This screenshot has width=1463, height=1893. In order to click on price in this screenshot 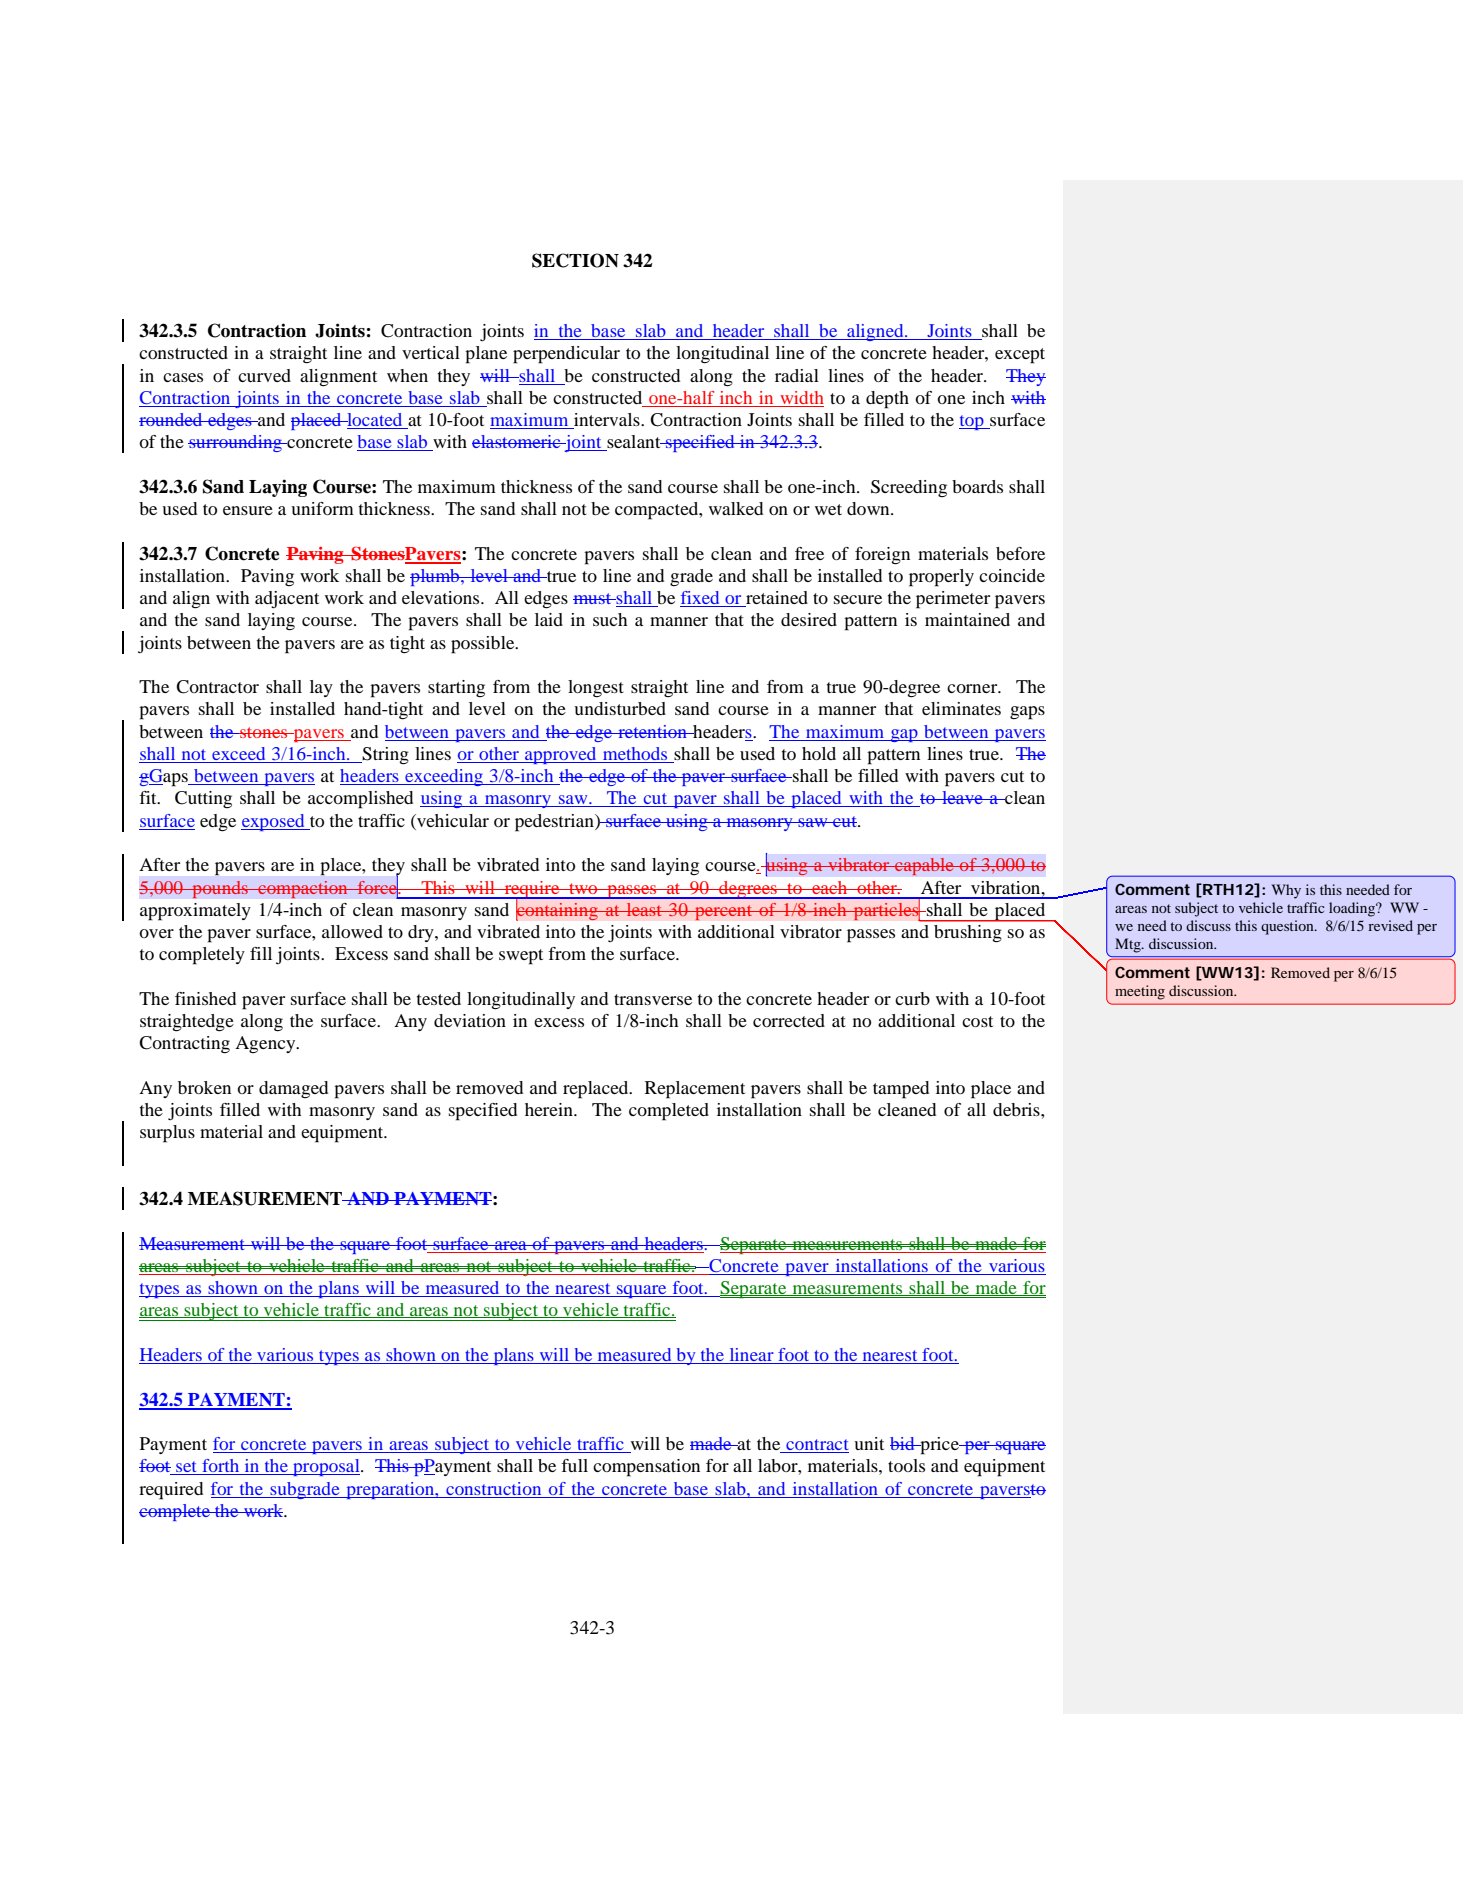, I will do `click(939, 1446)`.
